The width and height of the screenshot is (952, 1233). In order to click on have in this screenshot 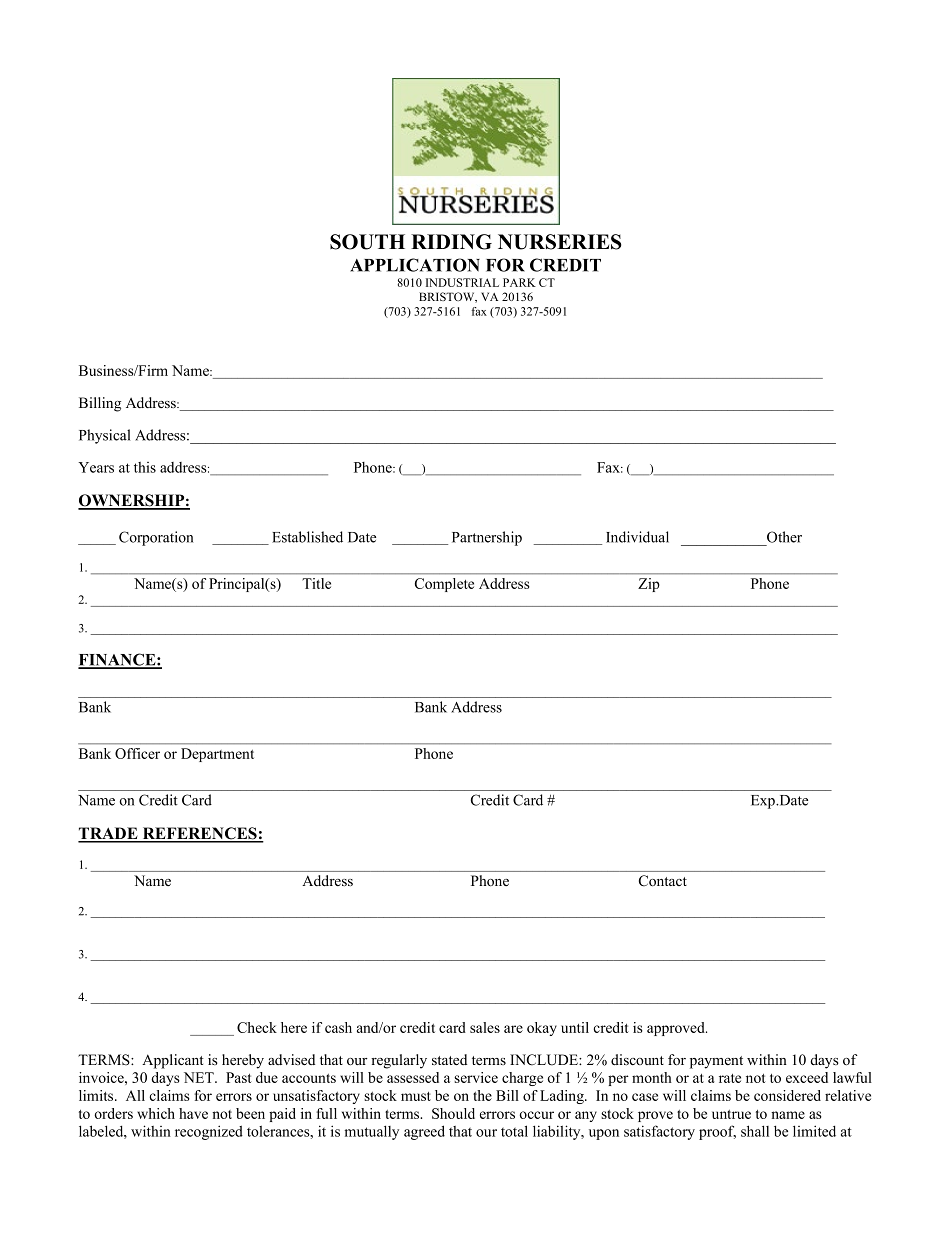, I will do `click(193, 1113)`.
